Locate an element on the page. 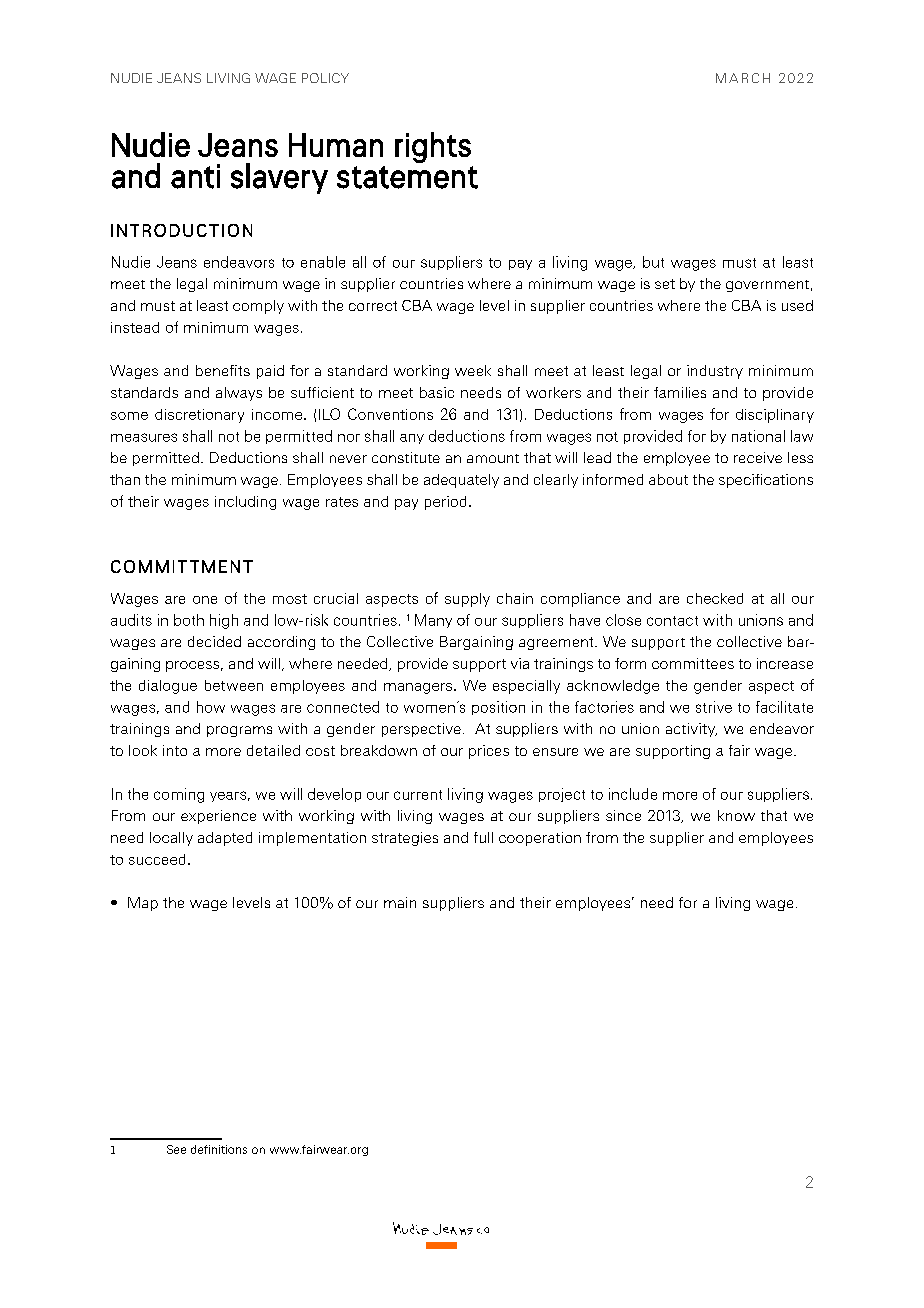 This image has height=1308, width=924. but is located at coordinates (653, 262).
